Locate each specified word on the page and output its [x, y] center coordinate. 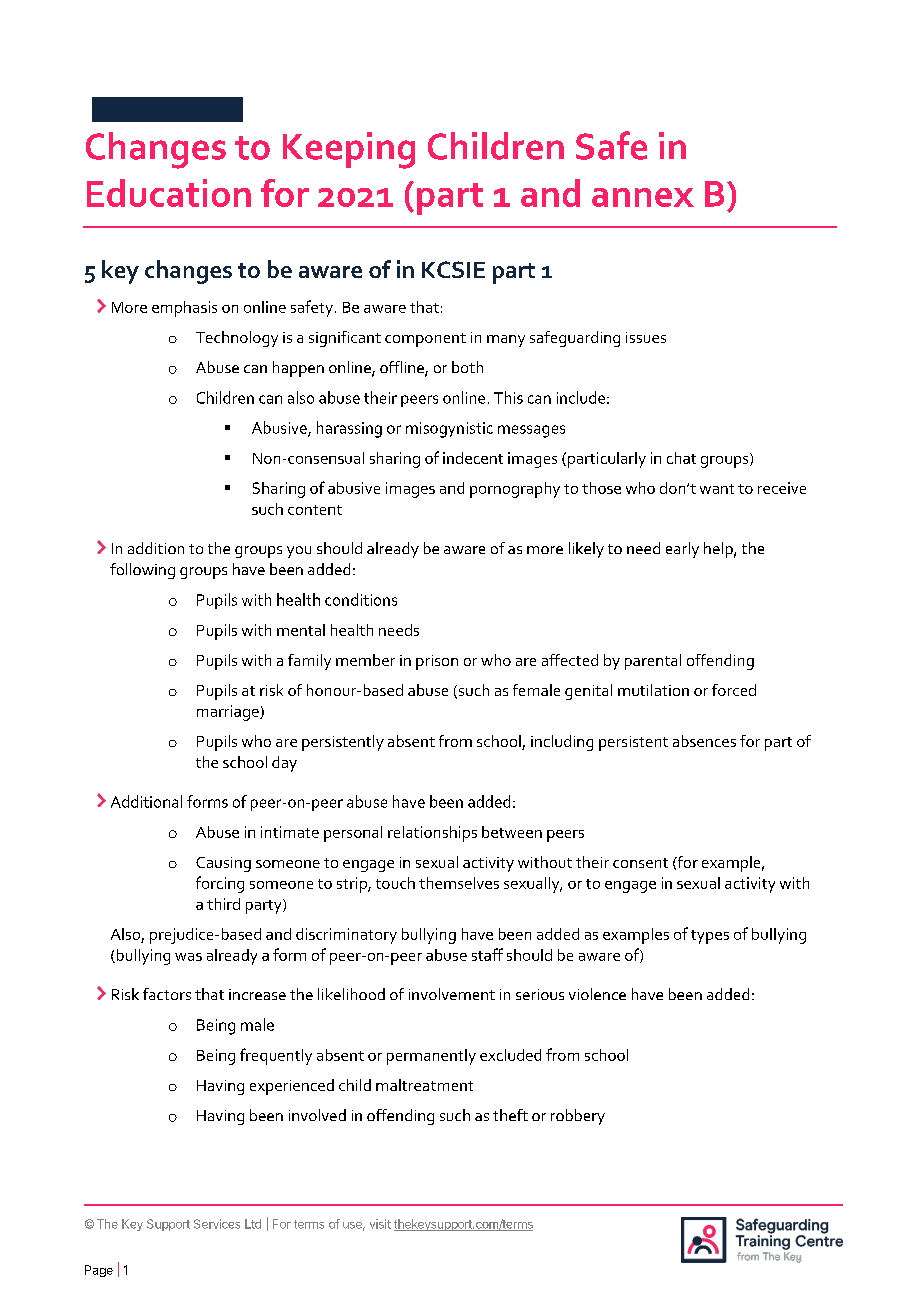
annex [643, 197]
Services [217, 1224]
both [467, 367]
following [142, 571]
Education [169, 193]
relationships [432, 834]
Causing [223, 864]
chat [681, 458]
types [710, 937]
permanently [431, 1057]
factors [167, 994]
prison [437, 662]
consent [640, 863]
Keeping [349, 150]
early [682, 550]
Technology [237, 339]
